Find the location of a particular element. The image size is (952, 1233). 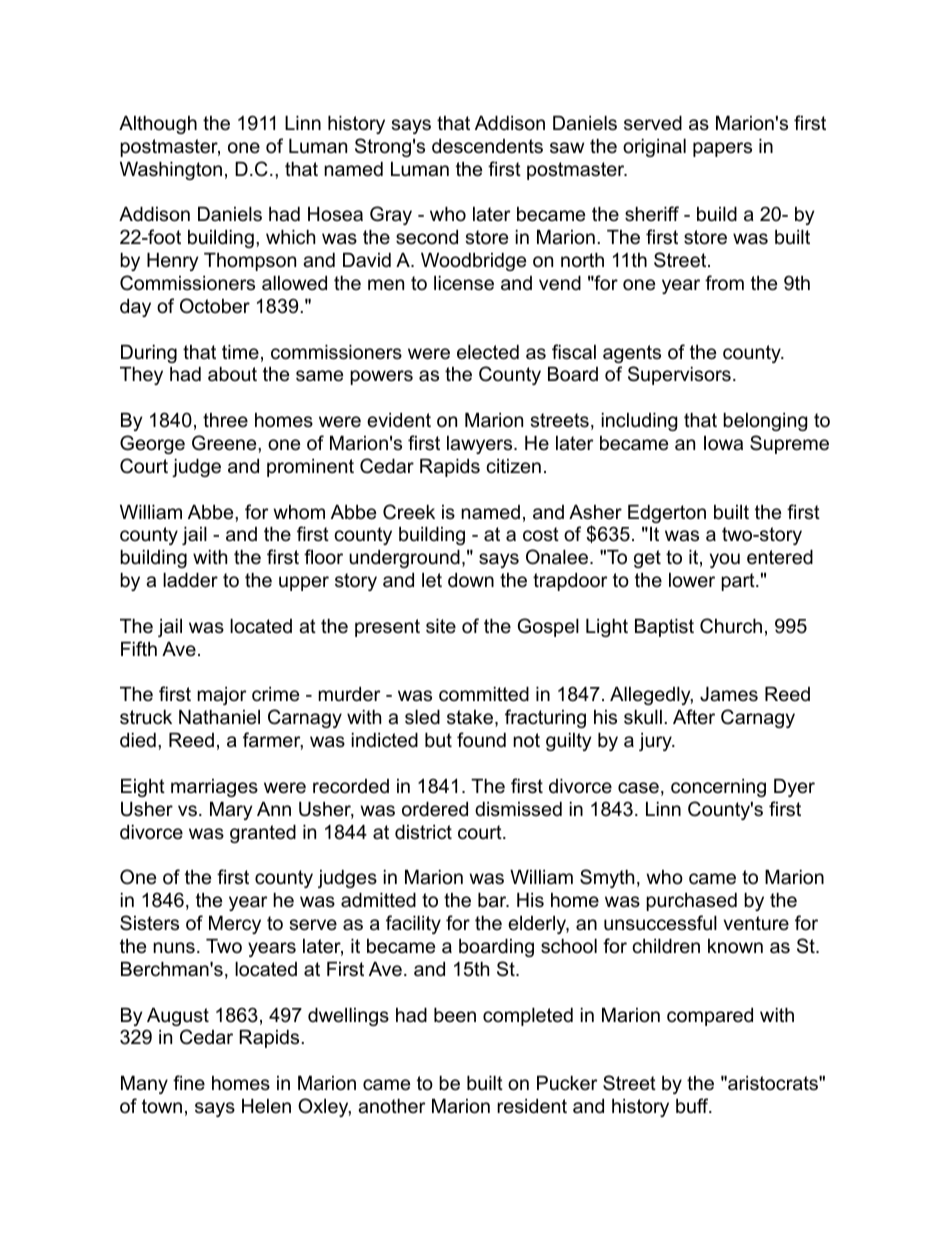

papers is located at coordinates (722, 149).
